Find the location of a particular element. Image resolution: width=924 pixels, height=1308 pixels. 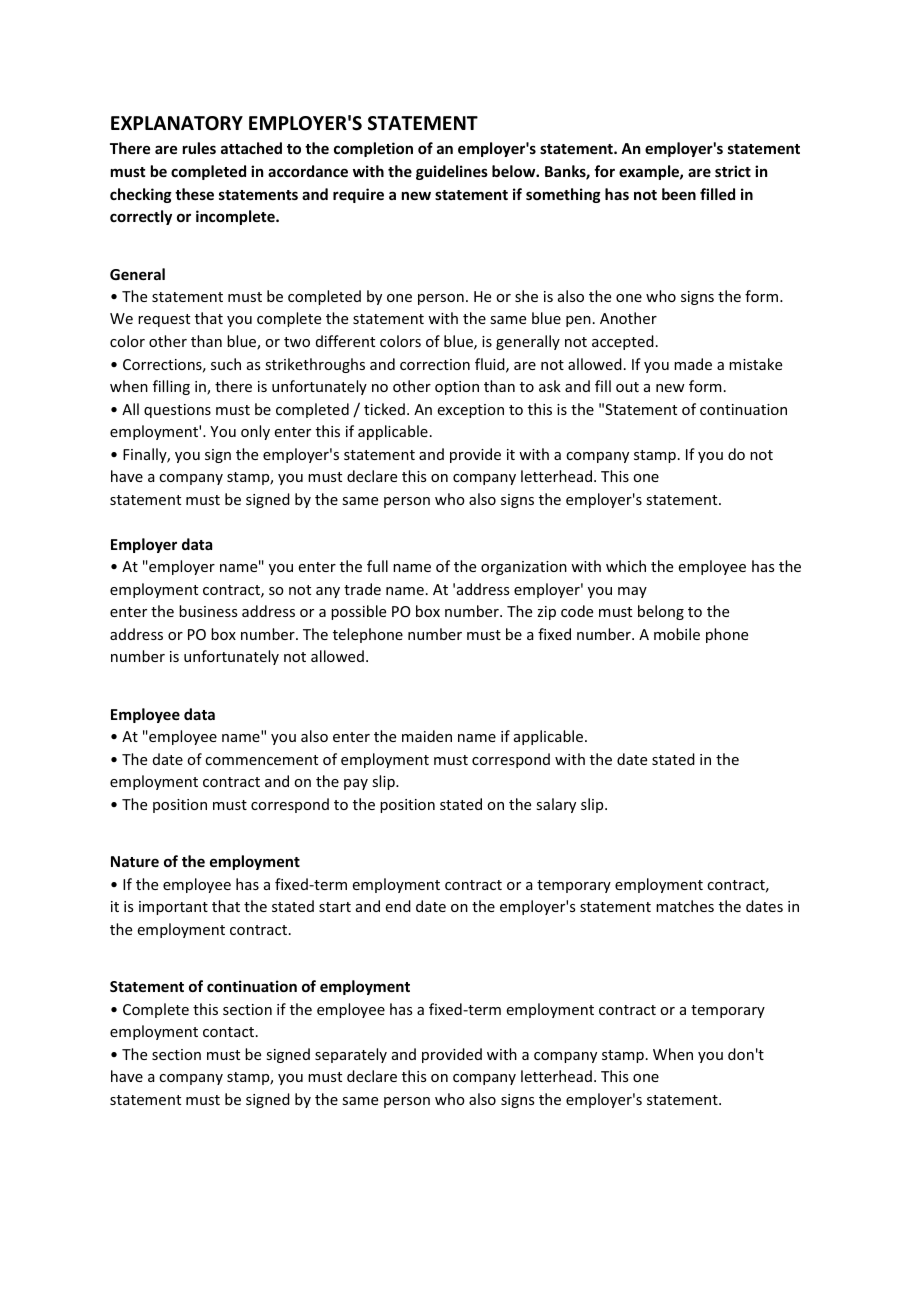

guidelines is located at coordinates (452, 172).
